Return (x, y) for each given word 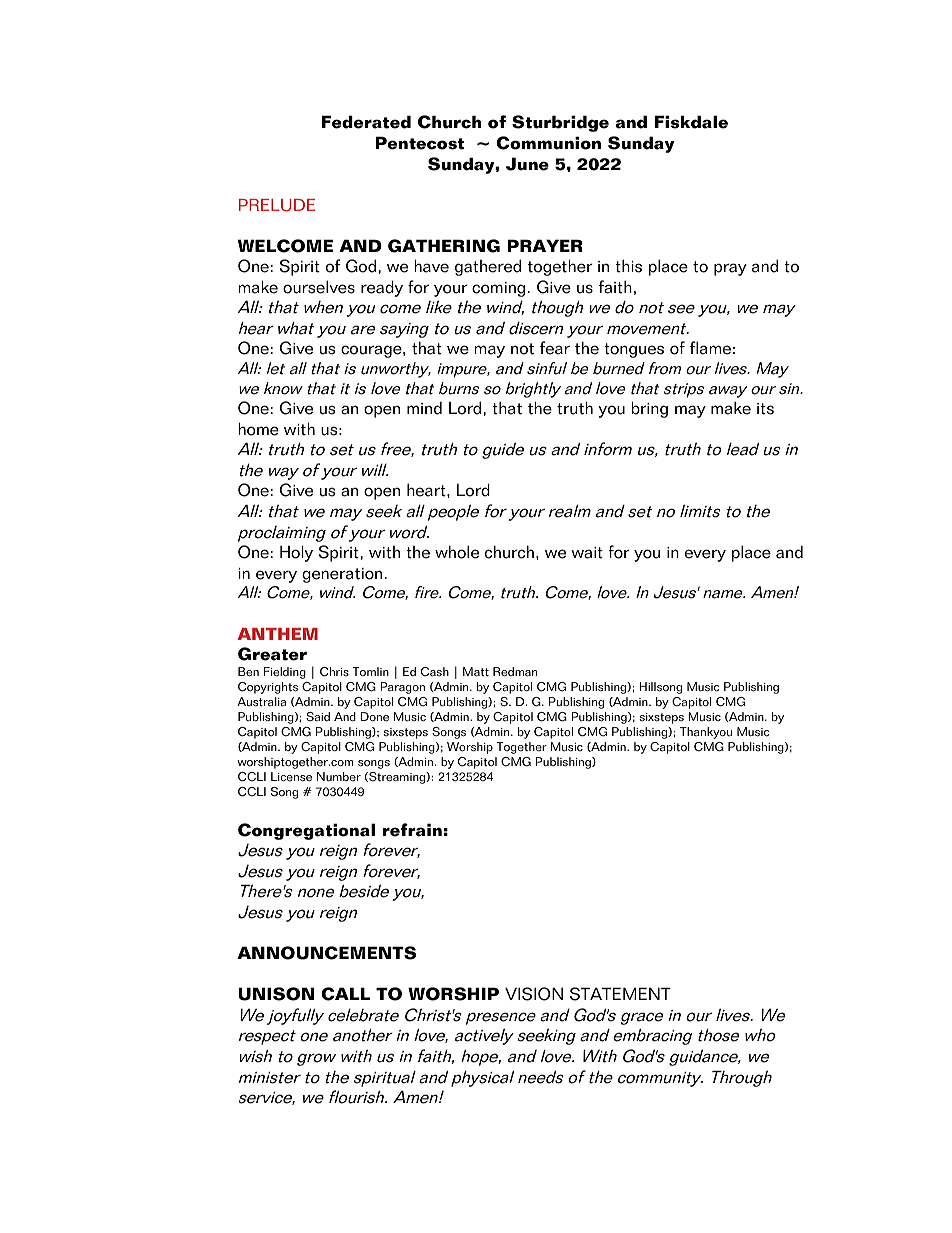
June (527, 164)
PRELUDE (277, 205)
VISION (534, 994)
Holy (296, 553)
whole (457, 552)
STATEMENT (620, 994)
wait (587, 553)
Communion (548, 143)
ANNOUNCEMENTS (326, 953)
